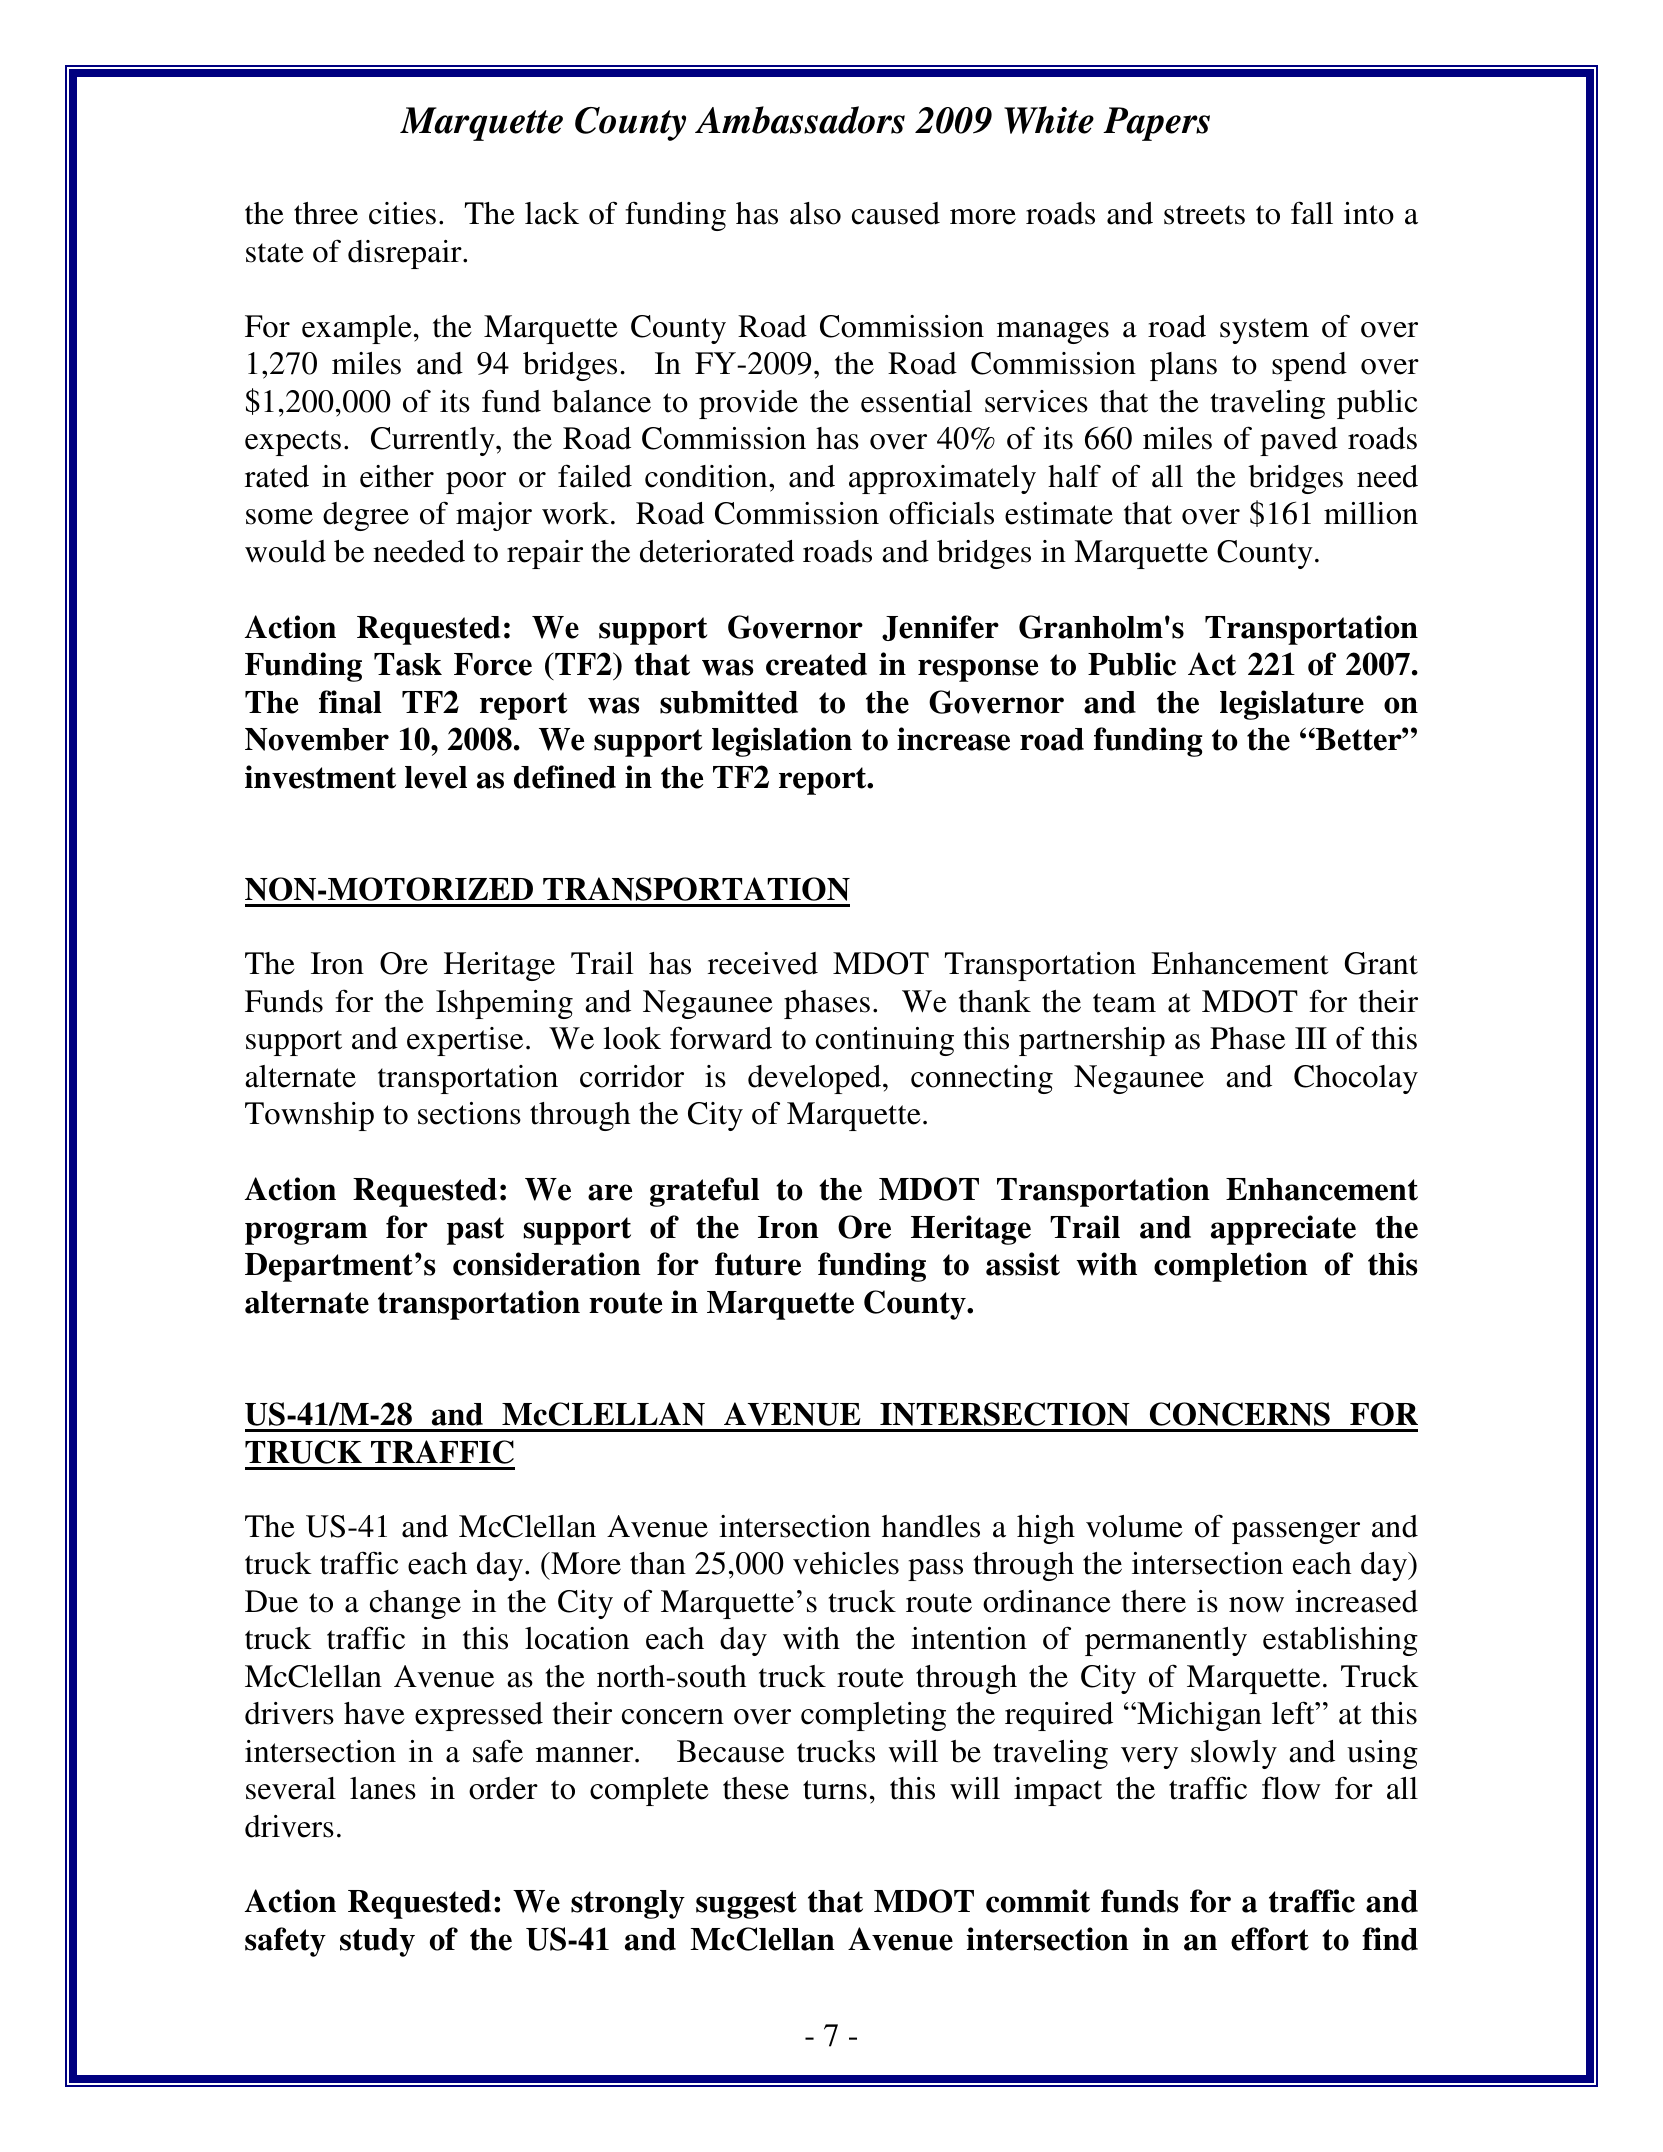 The image size is (1663, 2152). What do you see at coordinates (377, 1942) in the image?
I see `study` at bounding box center [377, 1942].
